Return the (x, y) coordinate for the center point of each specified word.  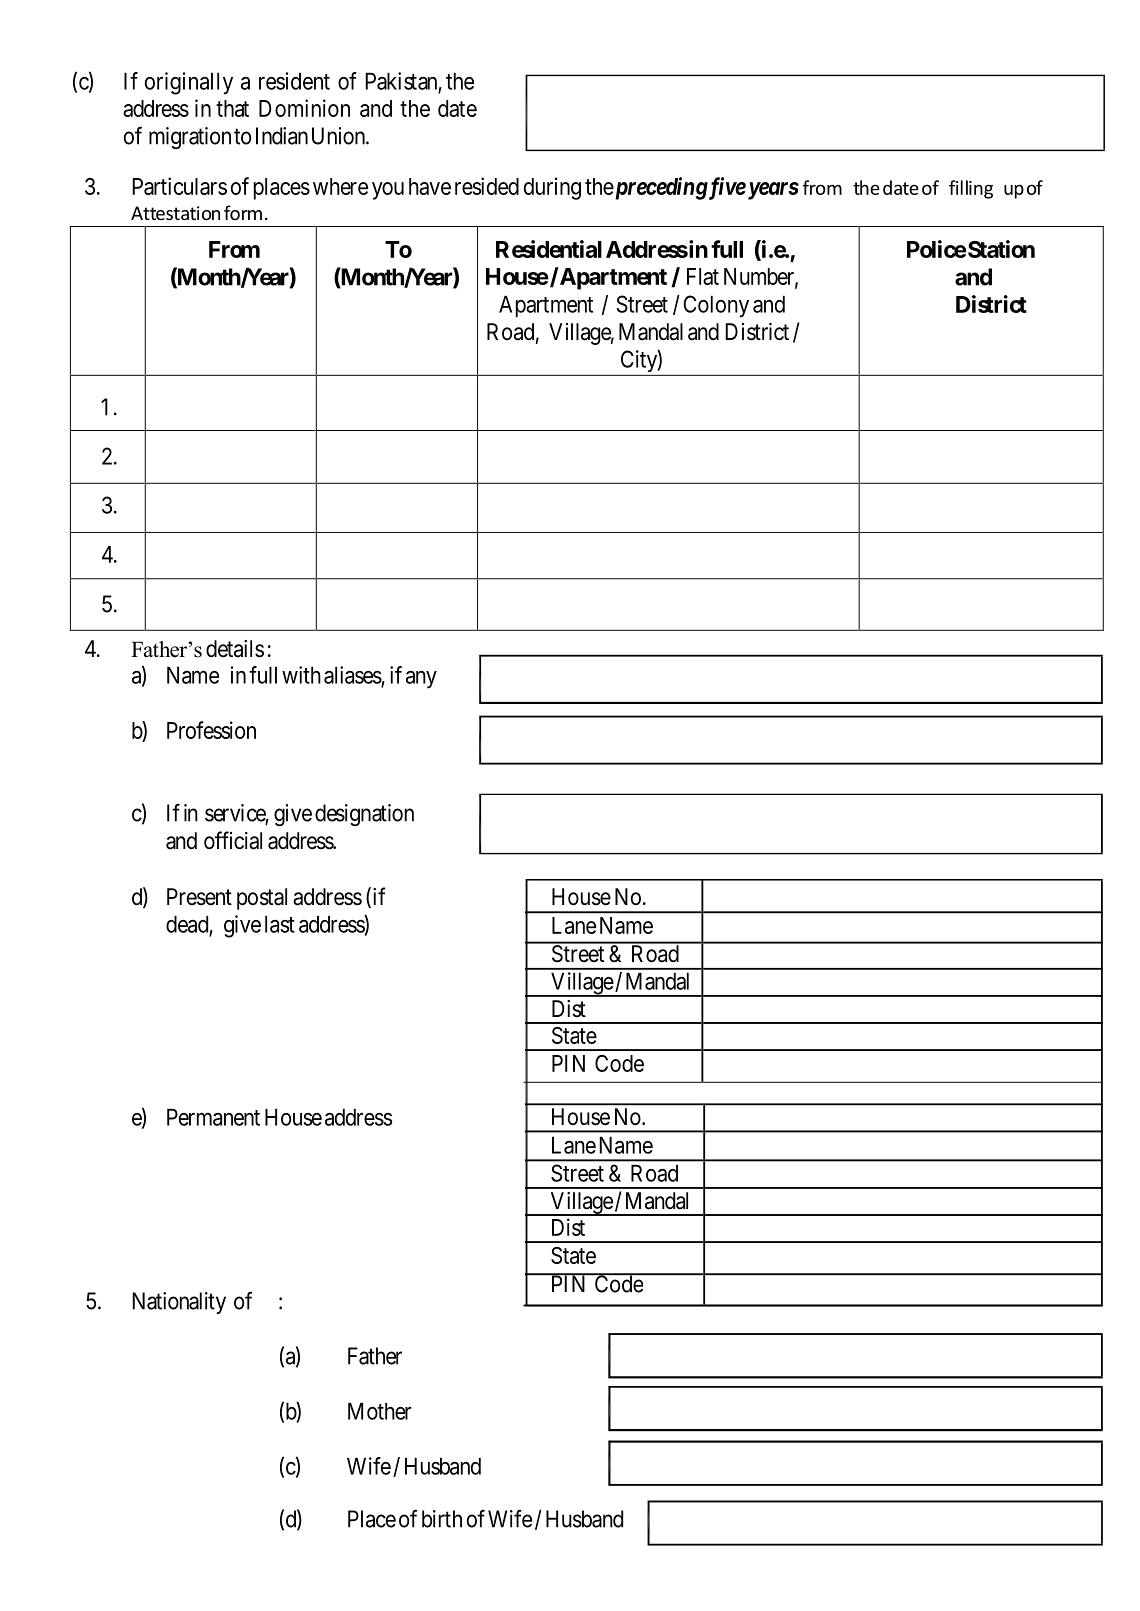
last (280, 924)
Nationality (179, 1303)
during (552, 188)
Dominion (304, 108)
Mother (380, 1411)
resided (487, 186)
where (340, 186)
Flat (703, 276)
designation (364, 815)
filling (971, 189)
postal (262, 899)
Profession (211, 730)
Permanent (213, 1117)
